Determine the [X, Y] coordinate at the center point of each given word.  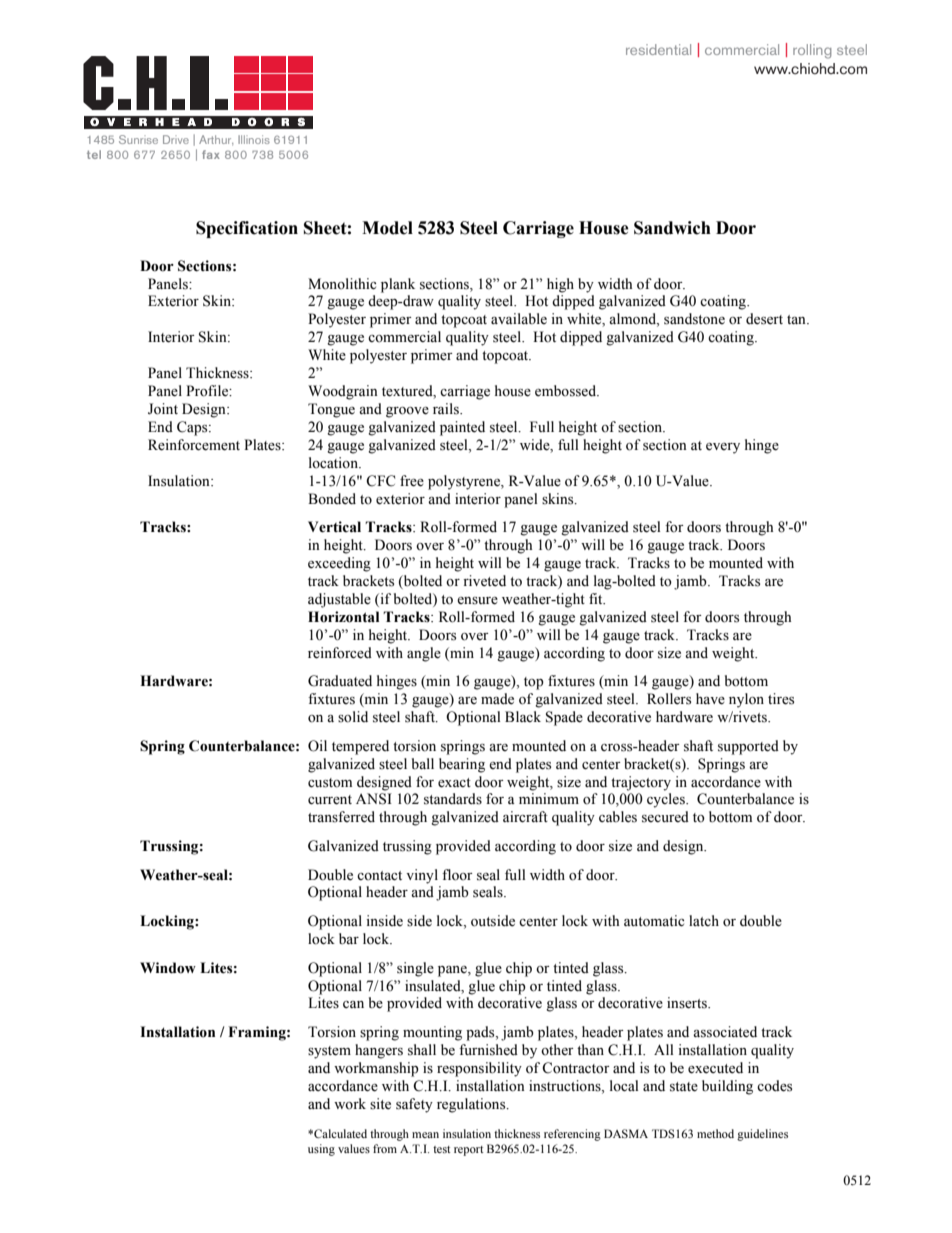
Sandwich [672, 228]
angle [424, 654]
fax [211, 154]
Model [387, 228]
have [710, 699]
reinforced [340, 653]
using [321, 1150]
